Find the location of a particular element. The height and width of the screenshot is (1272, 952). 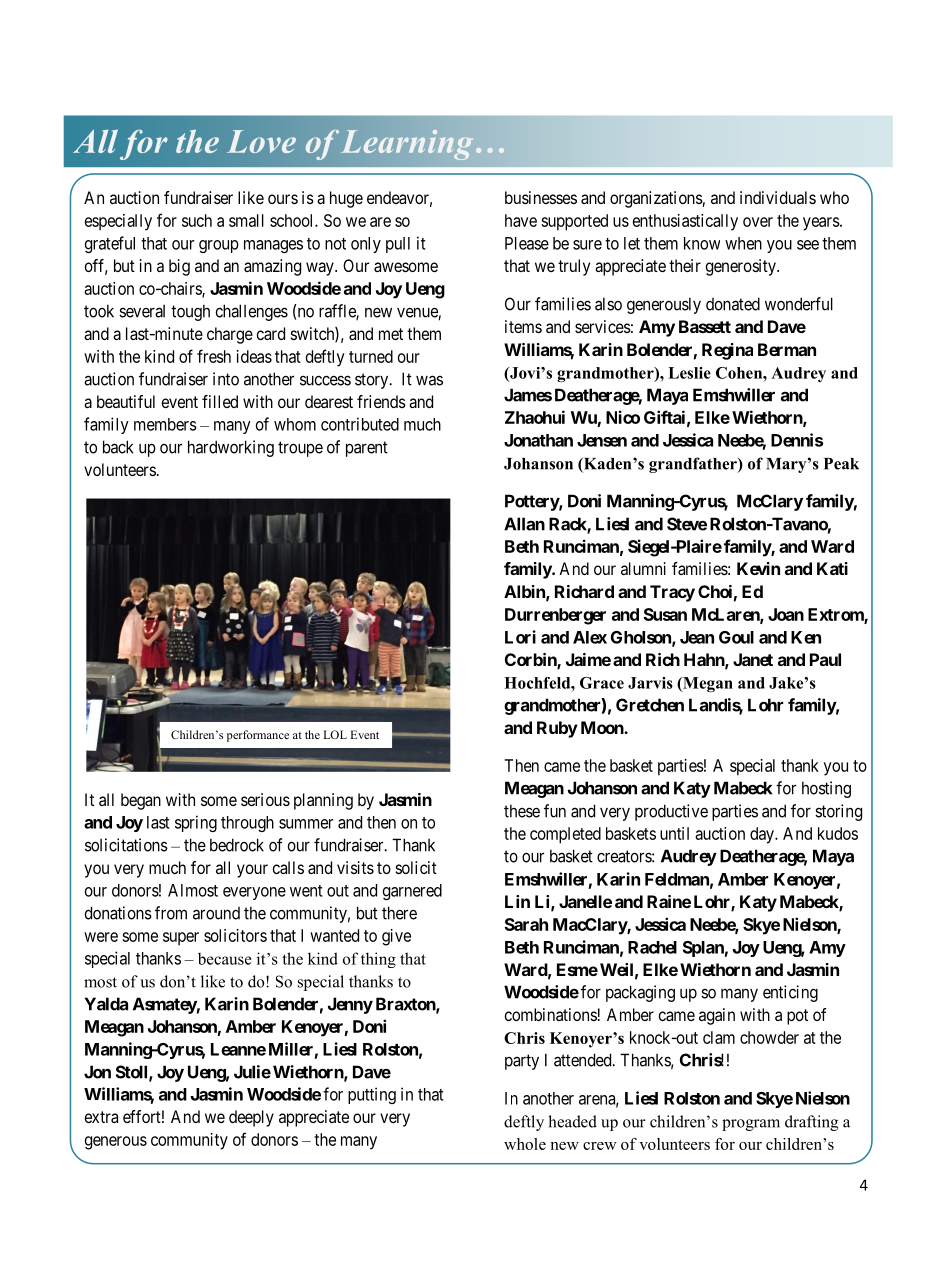

Lin is located at coordinates (517, 901).
